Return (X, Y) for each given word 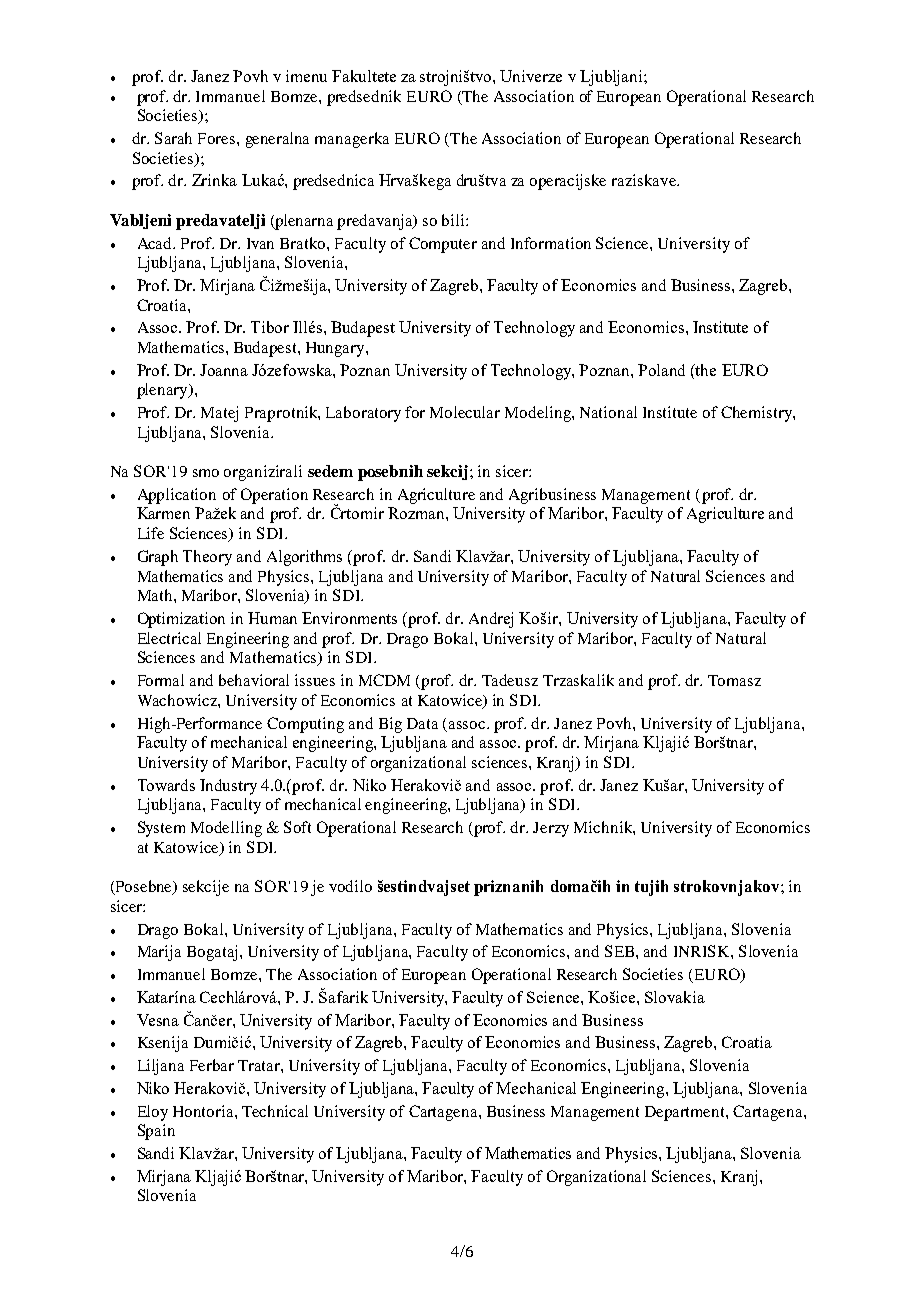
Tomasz (734, 680)
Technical (275, 1111)
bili (454, 220)
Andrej (491, 620)
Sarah (173, 138)
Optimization (181, 620)
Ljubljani (612, 78)
